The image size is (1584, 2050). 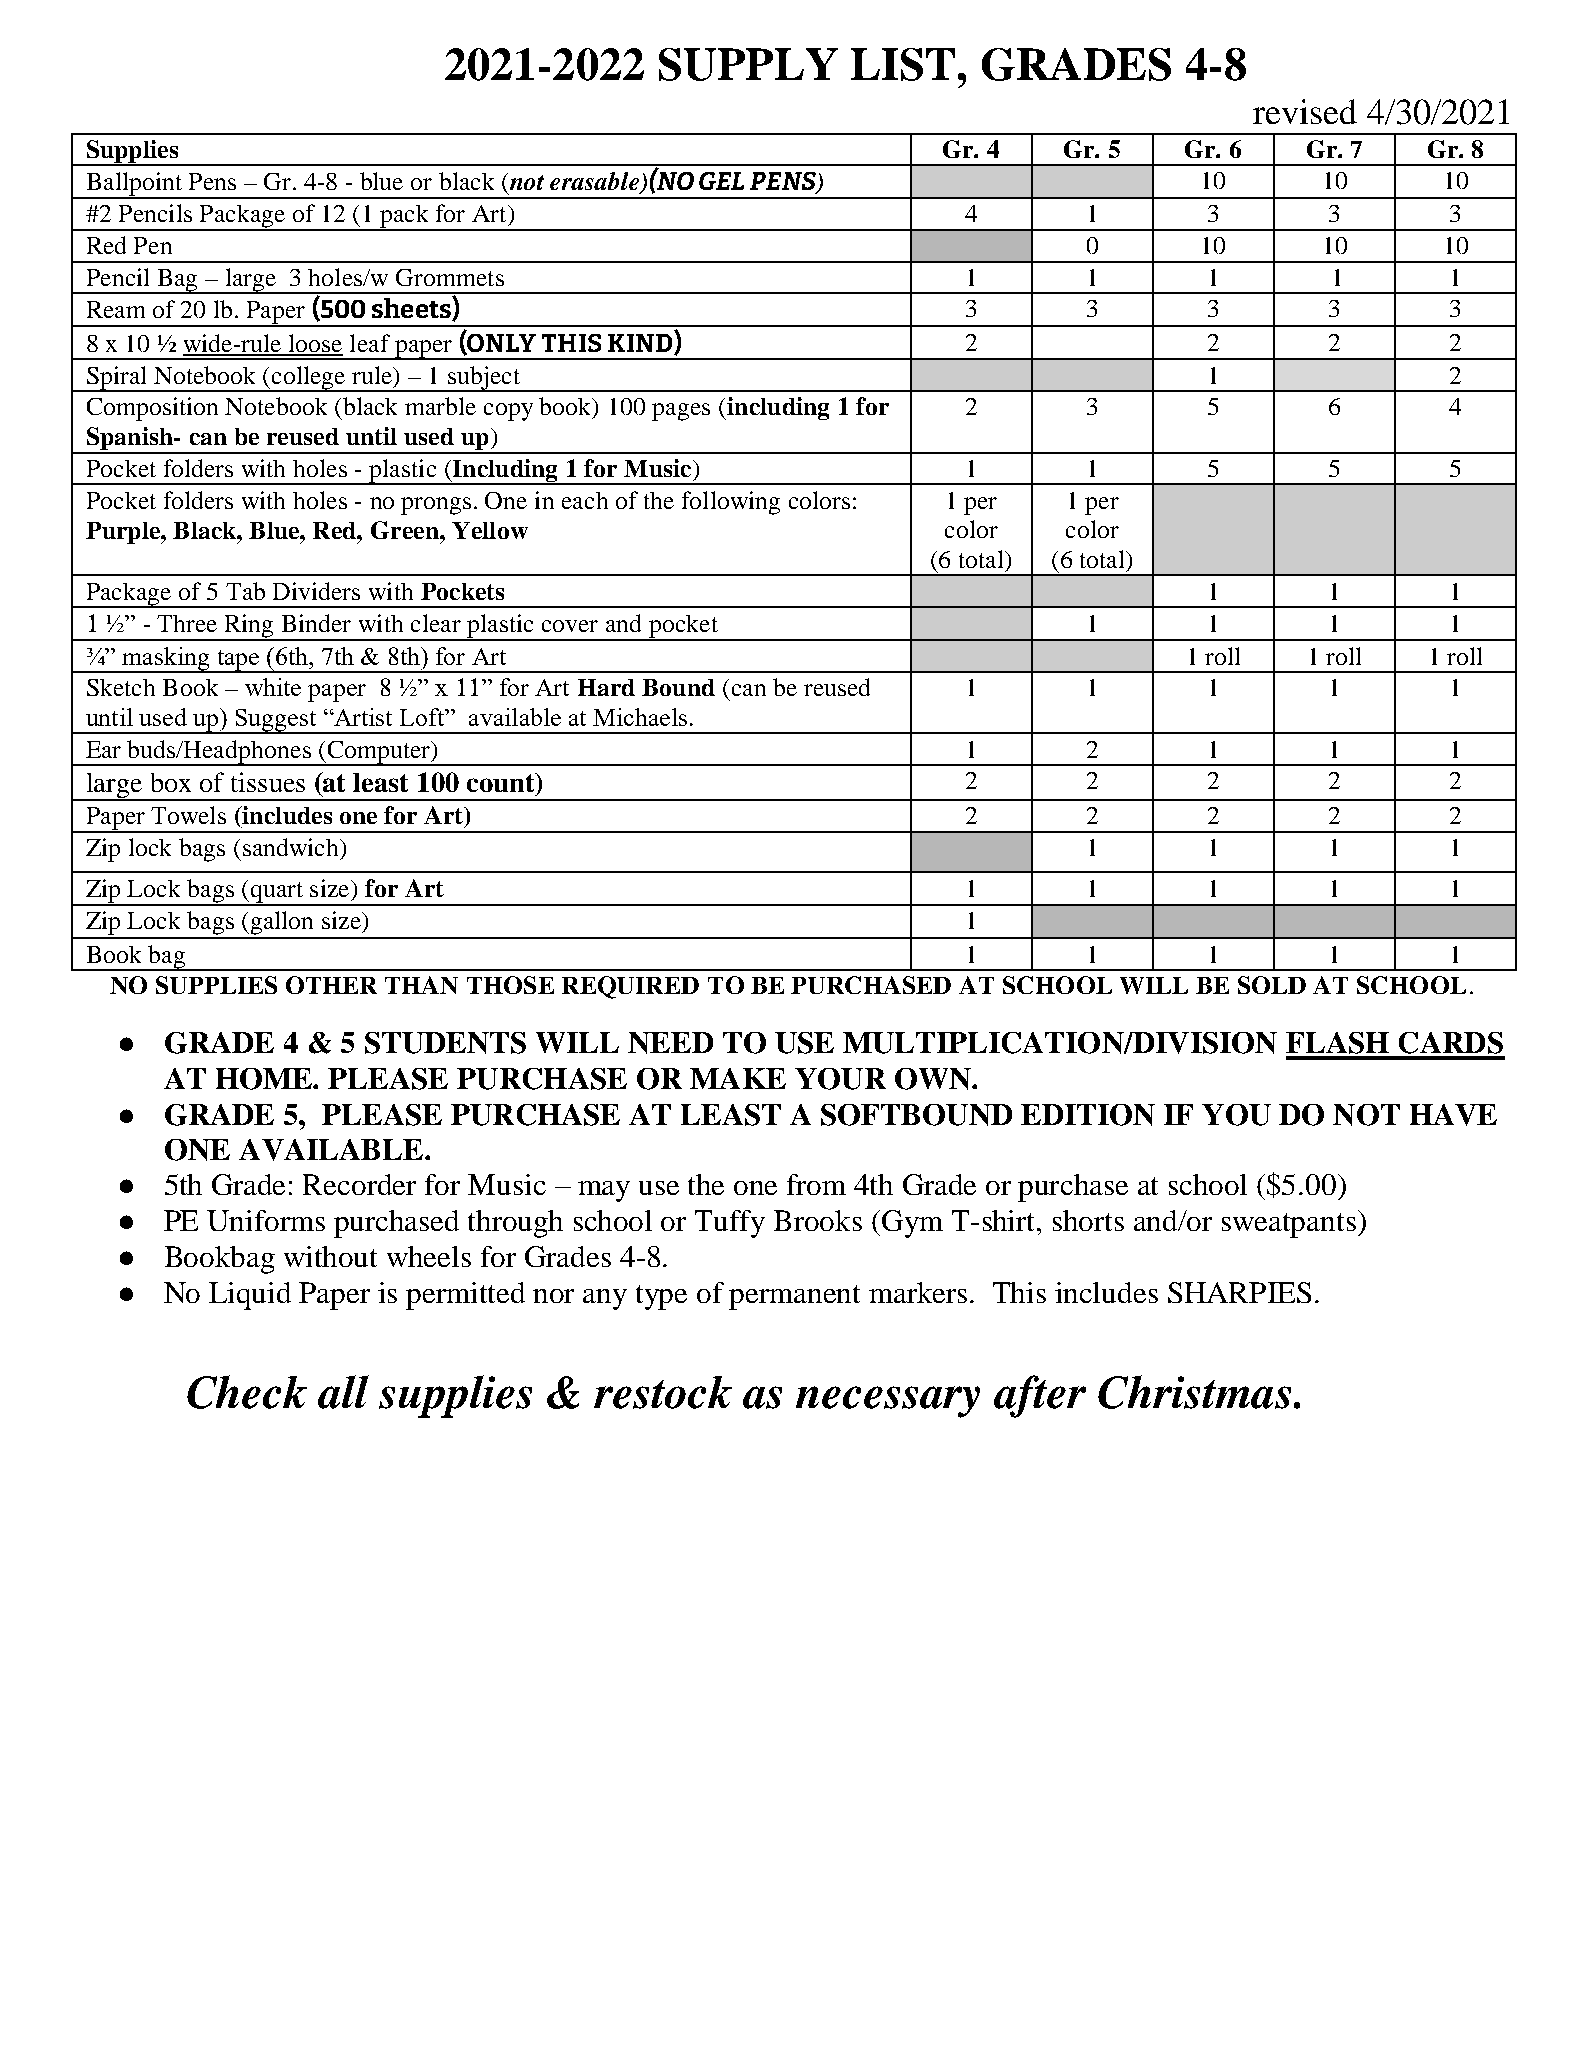 I want to click on revised, so click(x=1305, y=111).
